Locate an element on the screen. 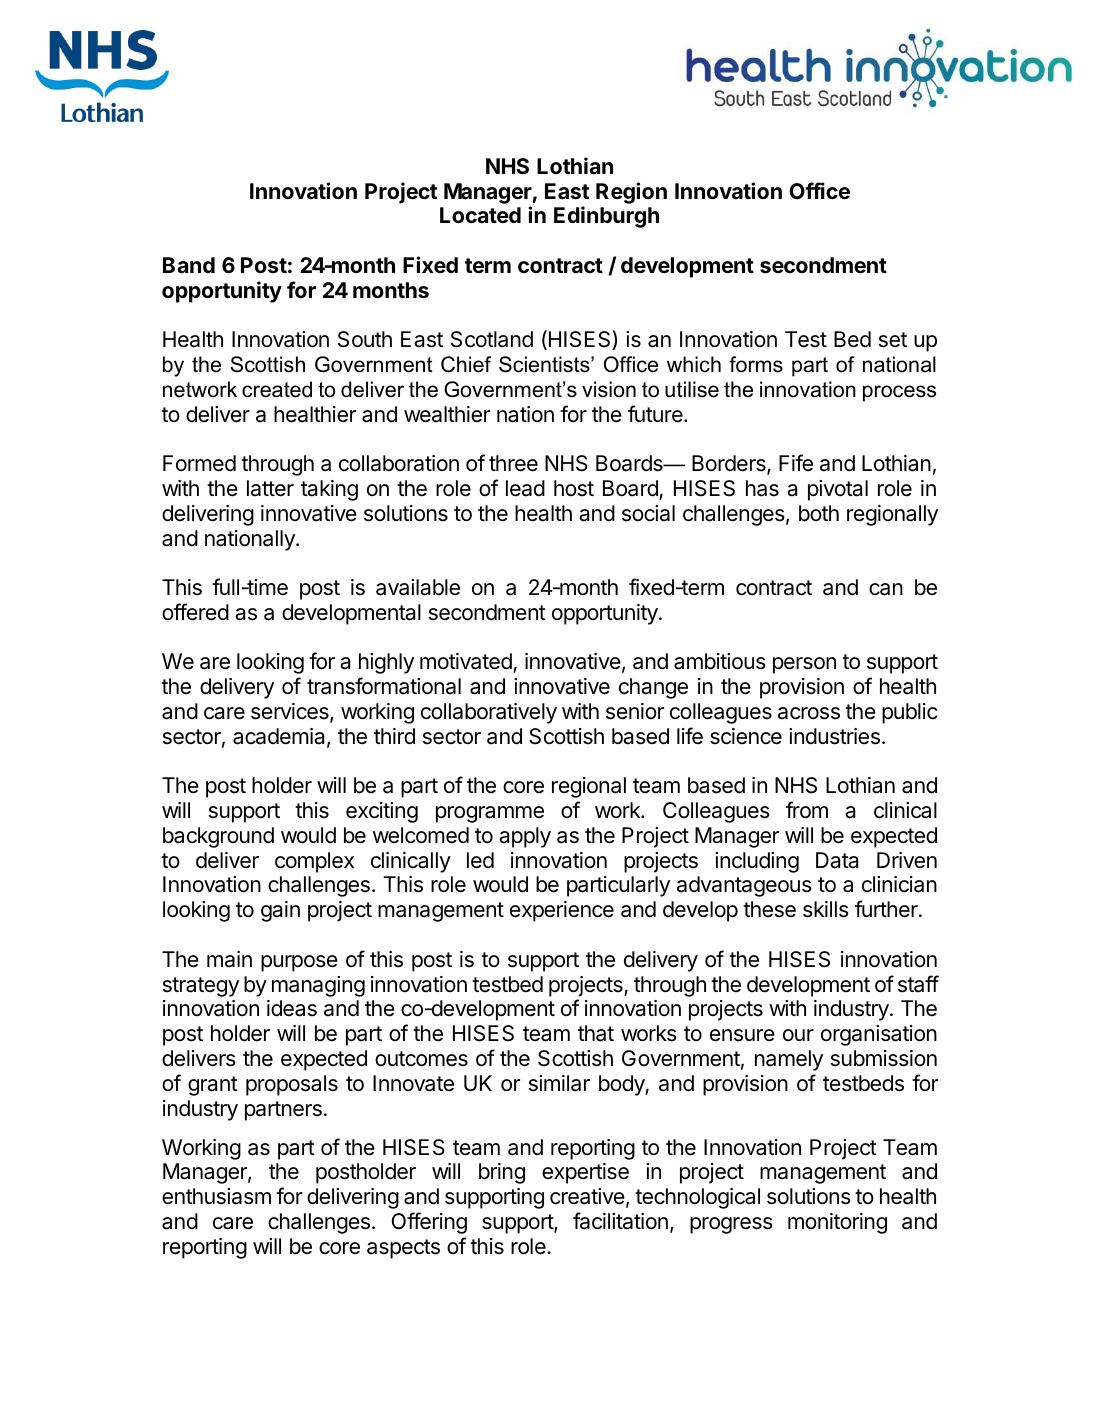 The image size is (1099, 1422). industries is located at coordinates (834, 736).
